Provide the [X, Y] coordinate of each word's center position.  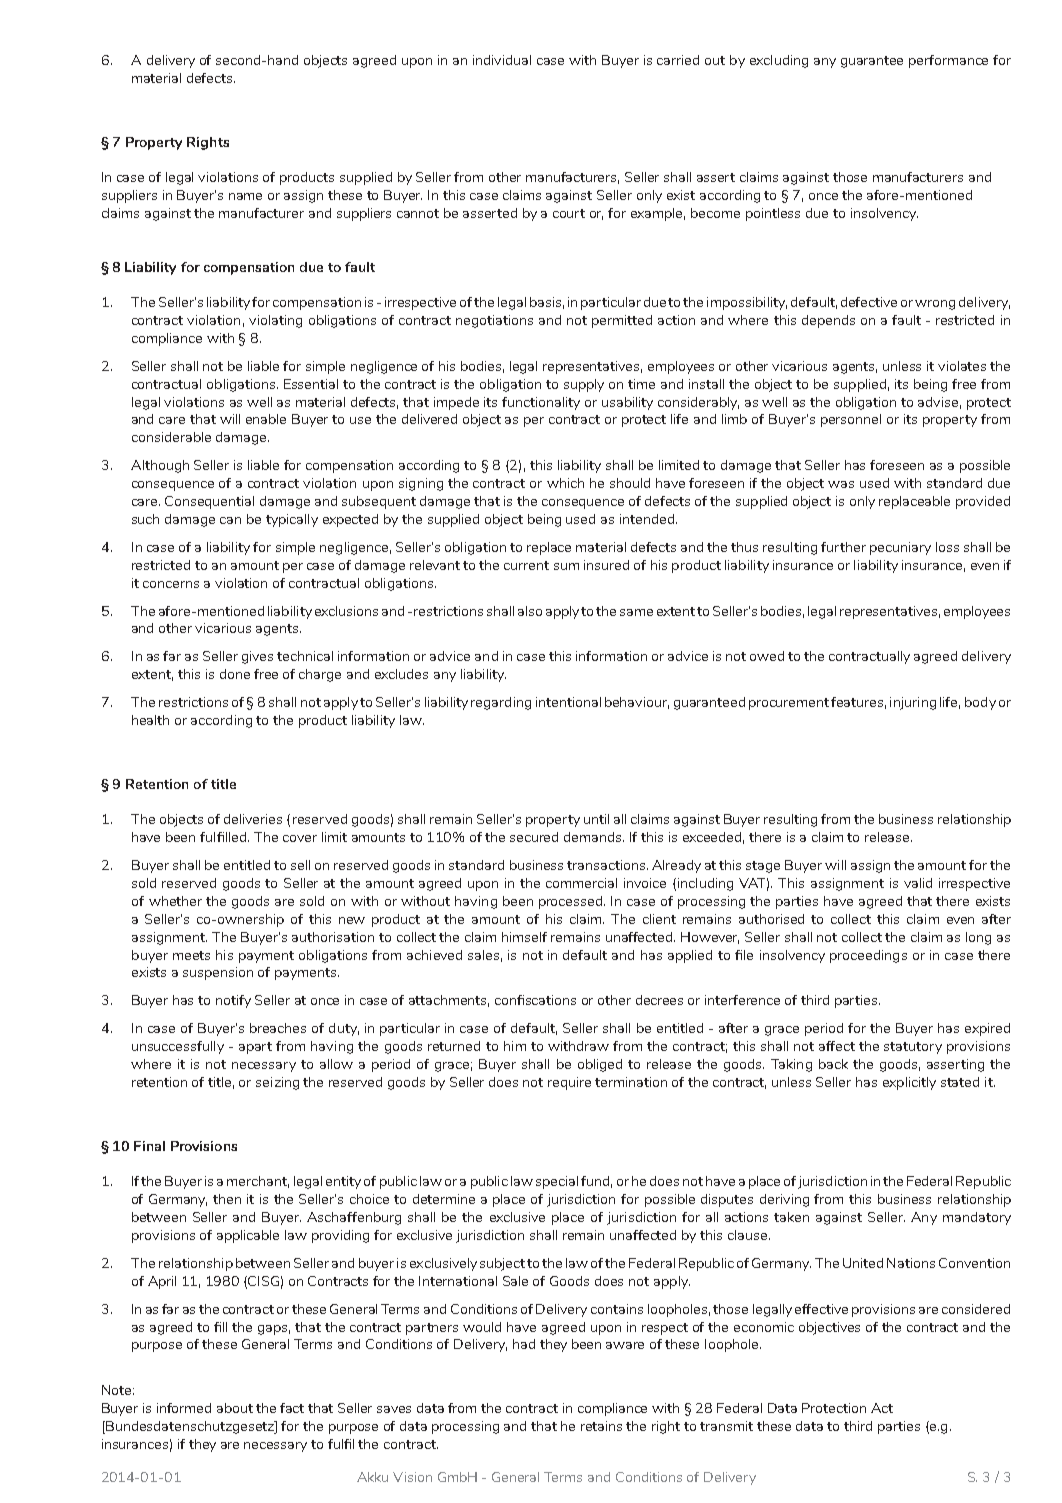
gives [257, 657]
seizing [277, 1083]
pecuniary [900, 548]
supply [584, 385]
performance [948, 61]
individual [502, 60]
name [245, 196]
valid [918, 883]
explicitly [909, 1083]
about [235, 1408]
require [569, 1083]
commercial [581, 883]
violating [275, 321]
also [530, 611]
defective [869, 302]
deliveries [253, 819]
